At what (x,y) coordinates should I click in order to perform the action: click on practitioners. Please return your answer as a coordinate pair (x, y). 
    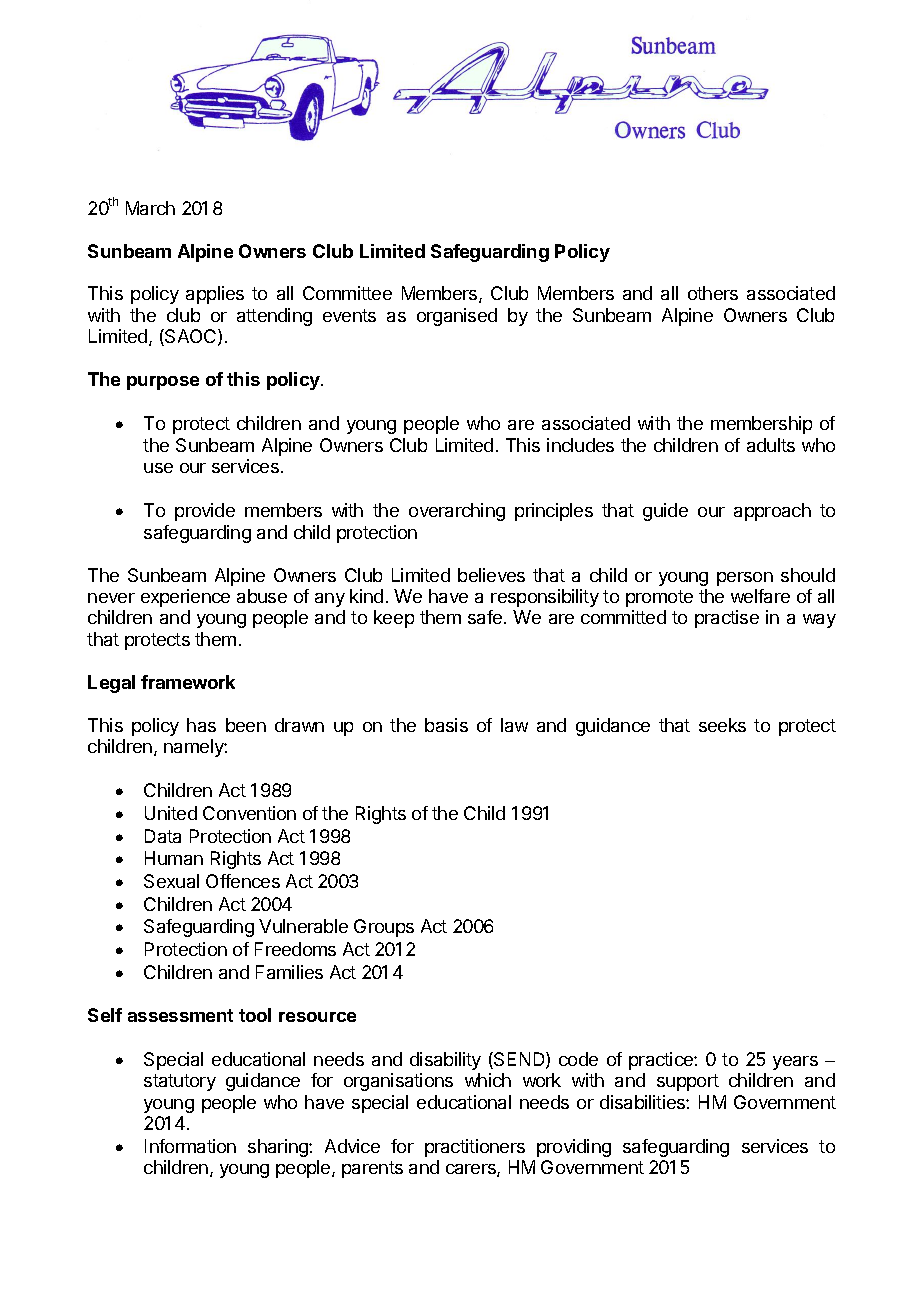
    Looking at the image, I should click on (475, 1148).
